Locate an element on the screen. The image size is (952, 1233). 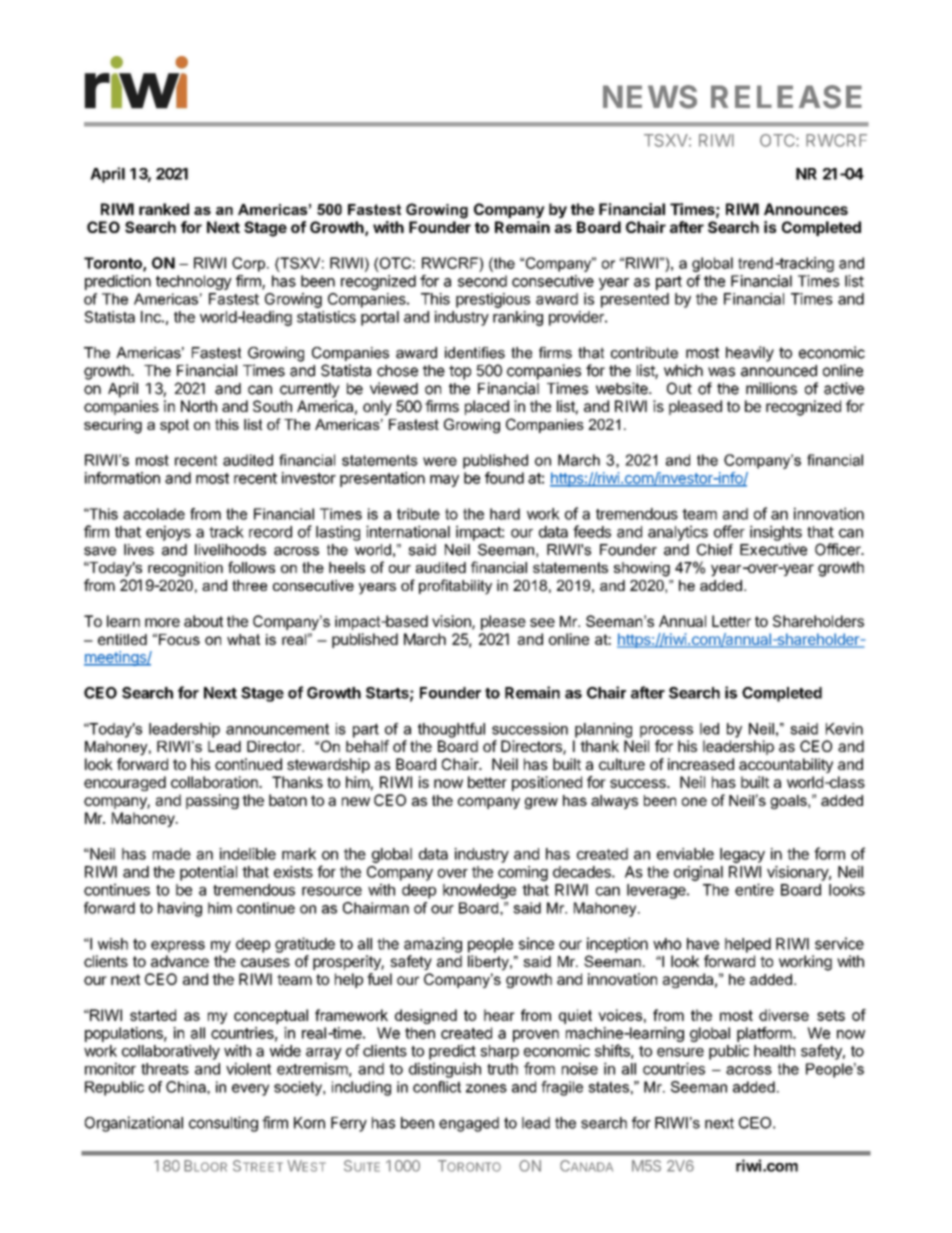
heavily is located at coordinates (750, 354).
